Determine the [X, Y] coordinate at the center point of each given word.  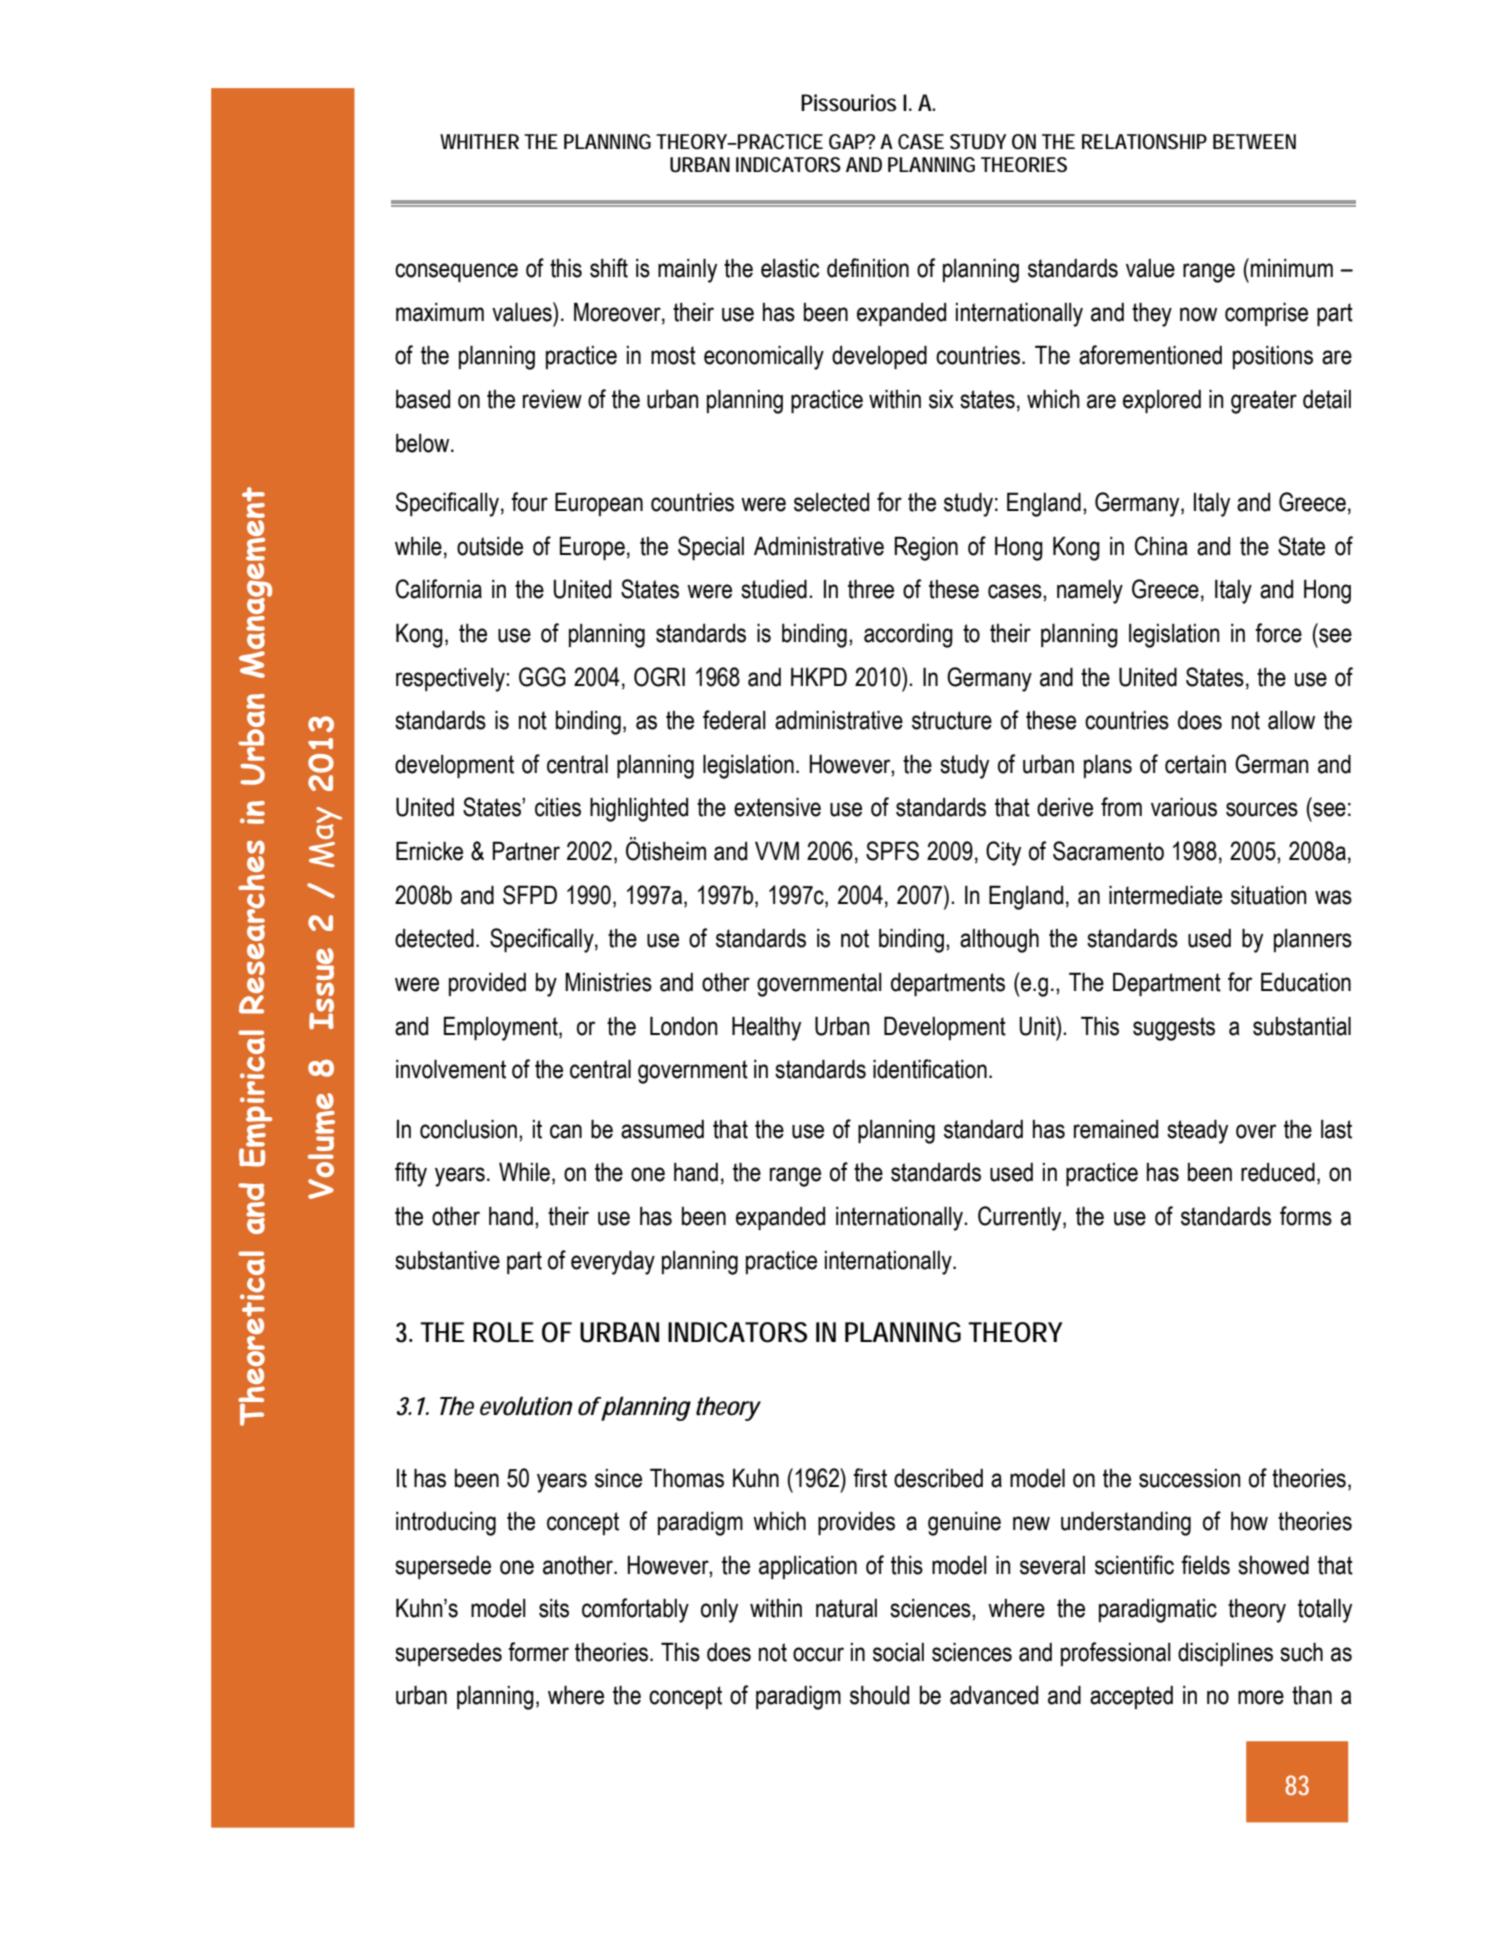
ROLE [503, 1332]
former [538, 1652]
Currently [1021, 1218]
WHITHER [479, 141]
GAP [849, 142]
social [898, 1652]
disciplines [1225, 1654]
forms [1306, 1216]
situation [1269, 895]
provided [487, 984]
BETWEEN [1254, 141]
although [999, 940]
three [871, 589]
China [1161, 546]
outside [490, 546]
